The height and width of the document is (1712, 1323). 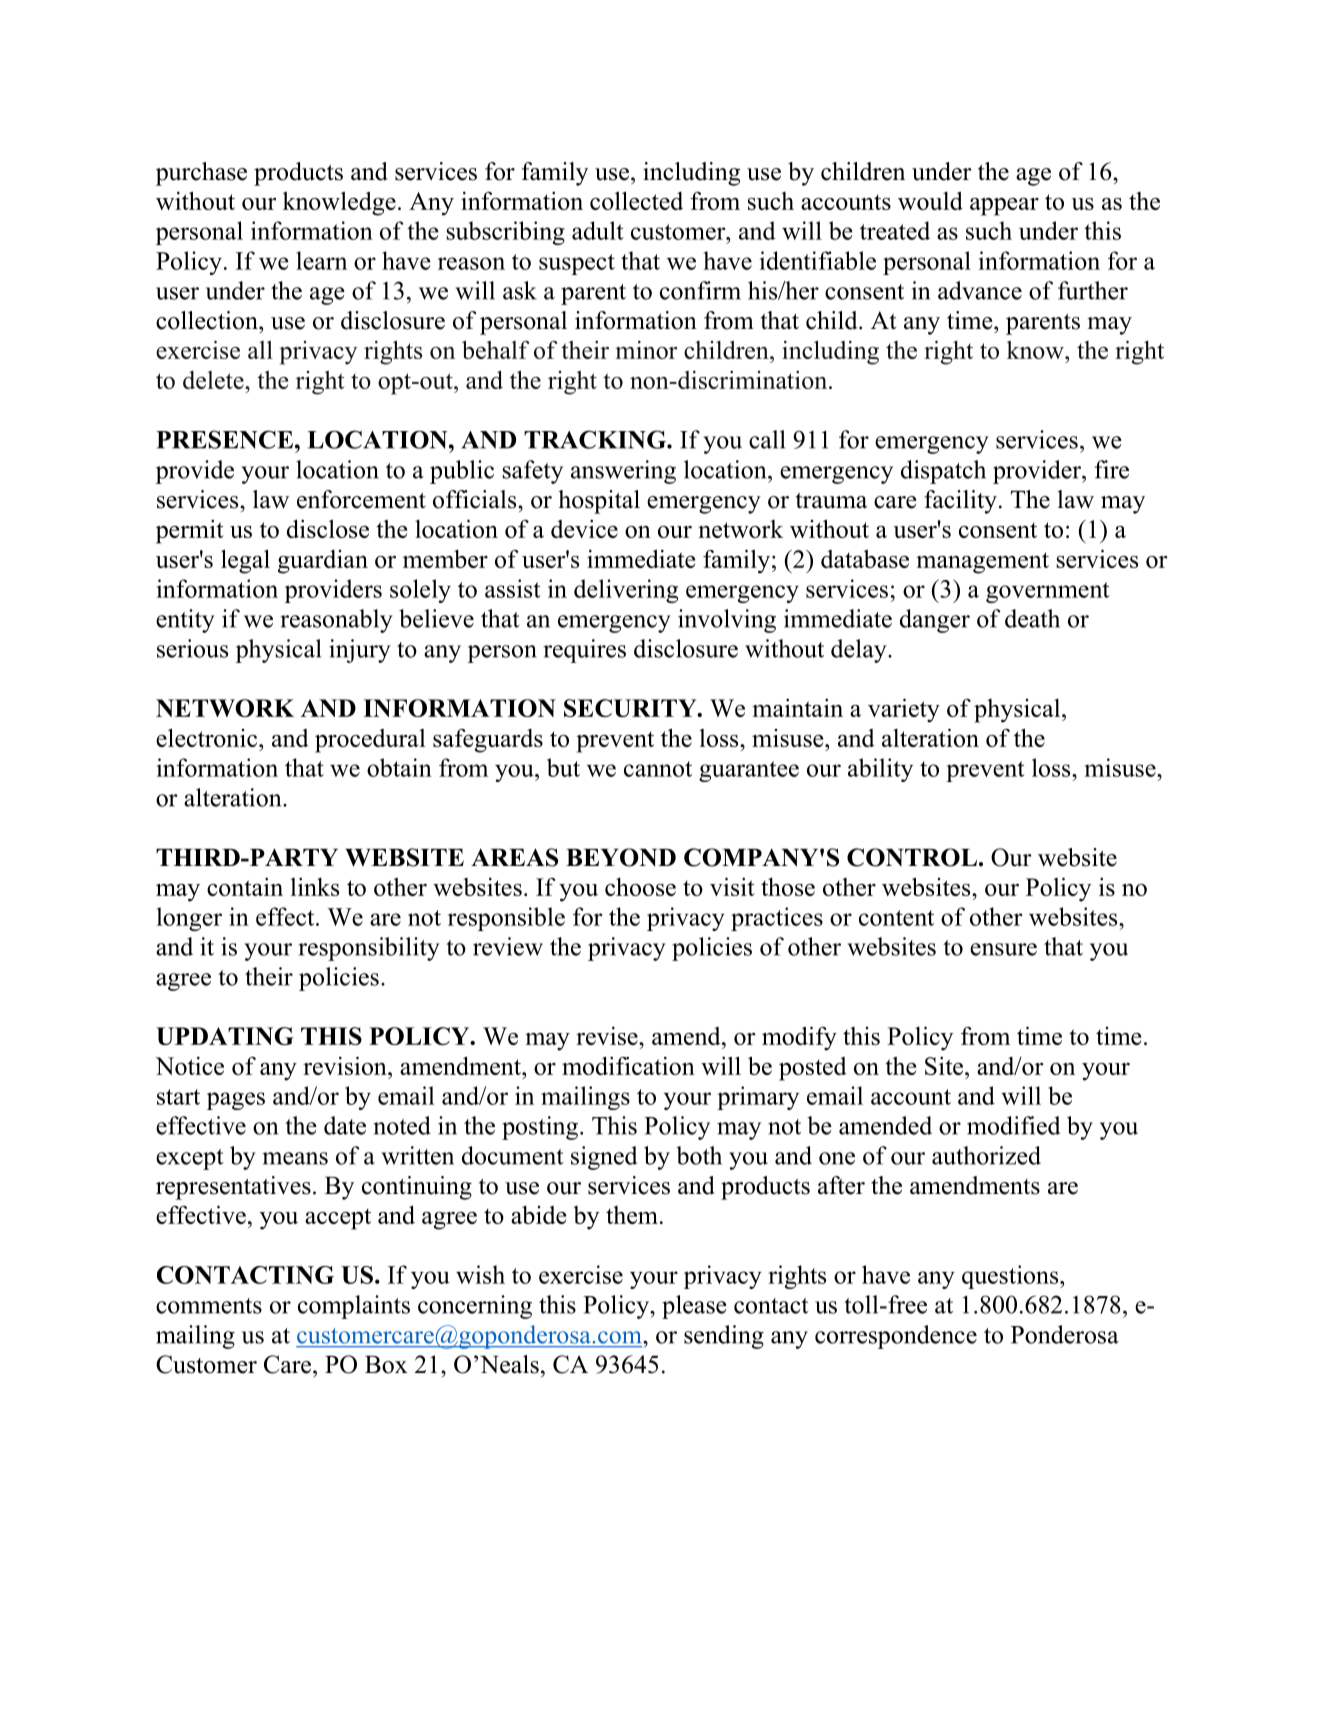 I want to click on cannot, so click(x=658, y=769).
